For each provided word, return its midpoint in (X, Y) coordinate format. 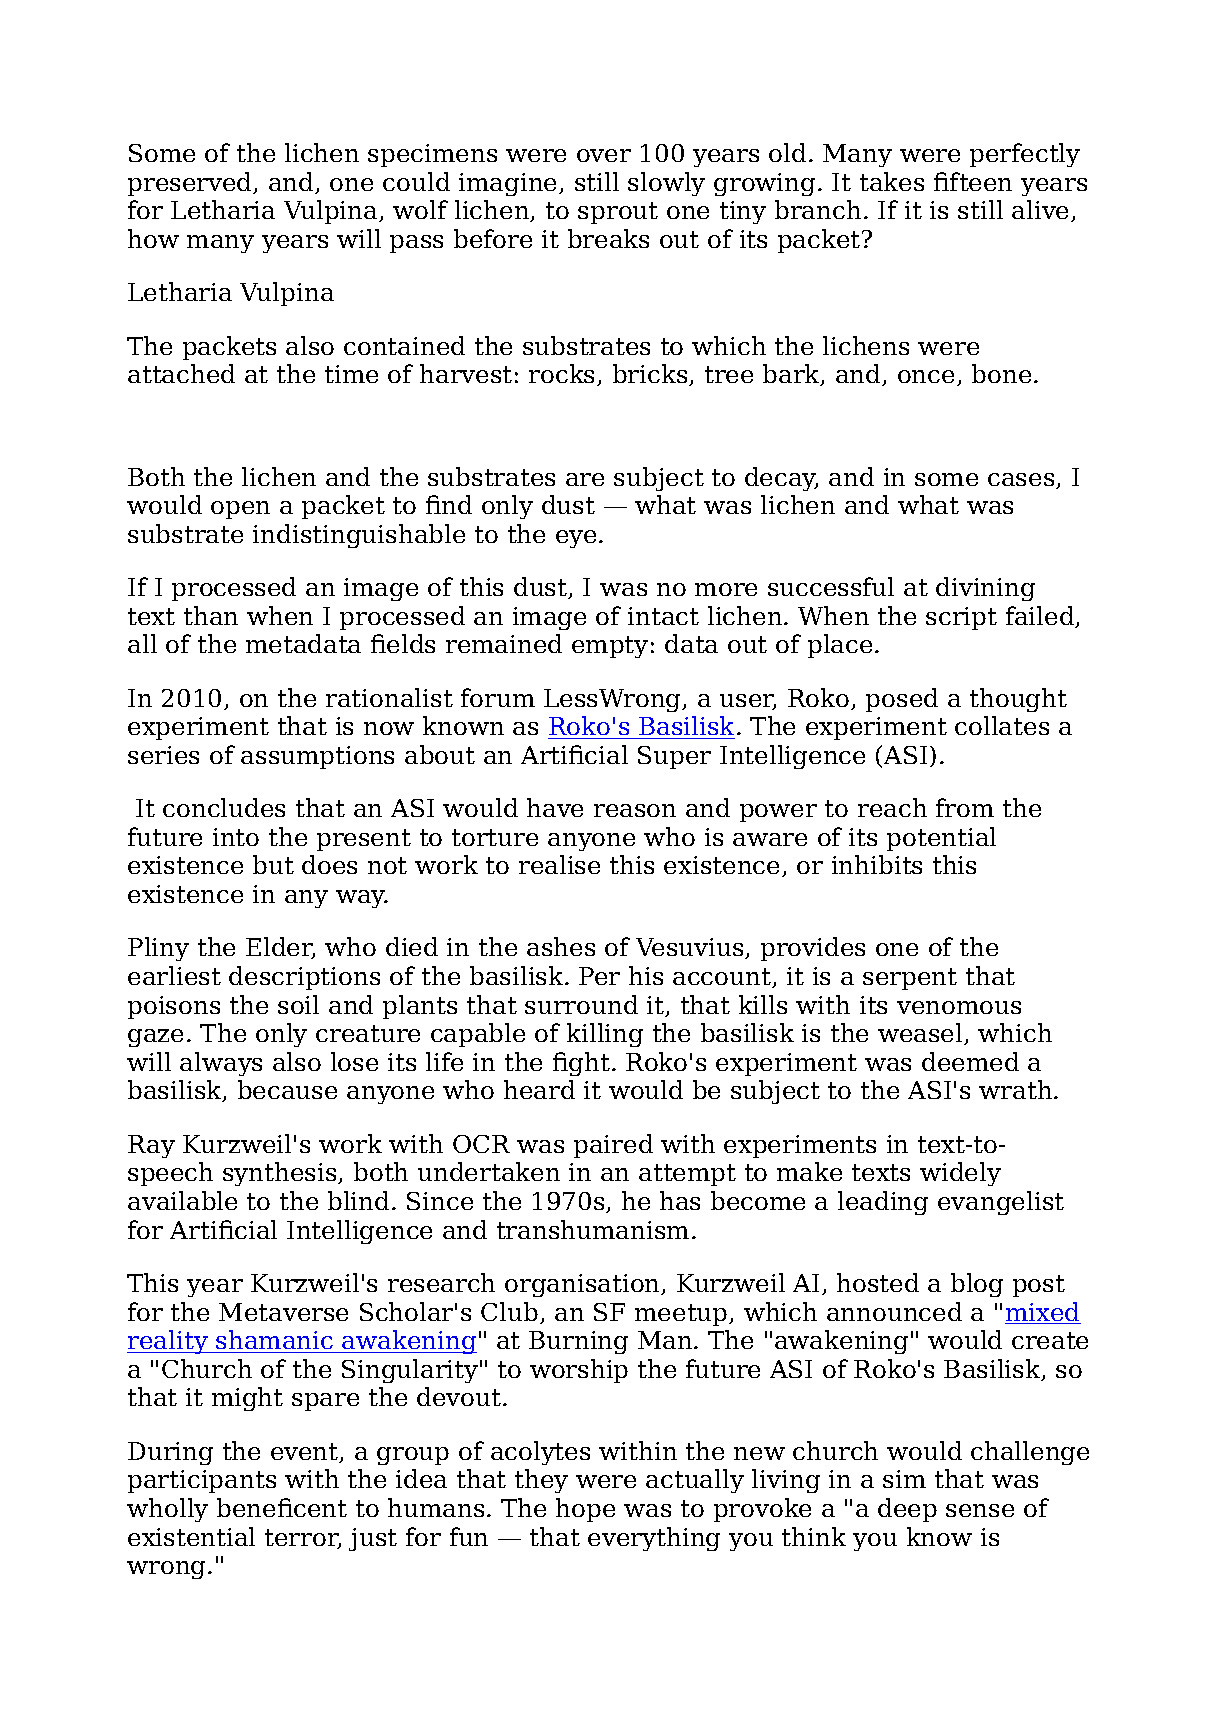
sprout (618, 213)
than (211, 615)
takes (892, 181)
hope (585, 1510)
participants (202, 1481)
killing (605, 1035)
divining (985, 589)
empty (610, 647)
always (221, 1064)
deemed (970, 1061)
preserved (191, 184)
